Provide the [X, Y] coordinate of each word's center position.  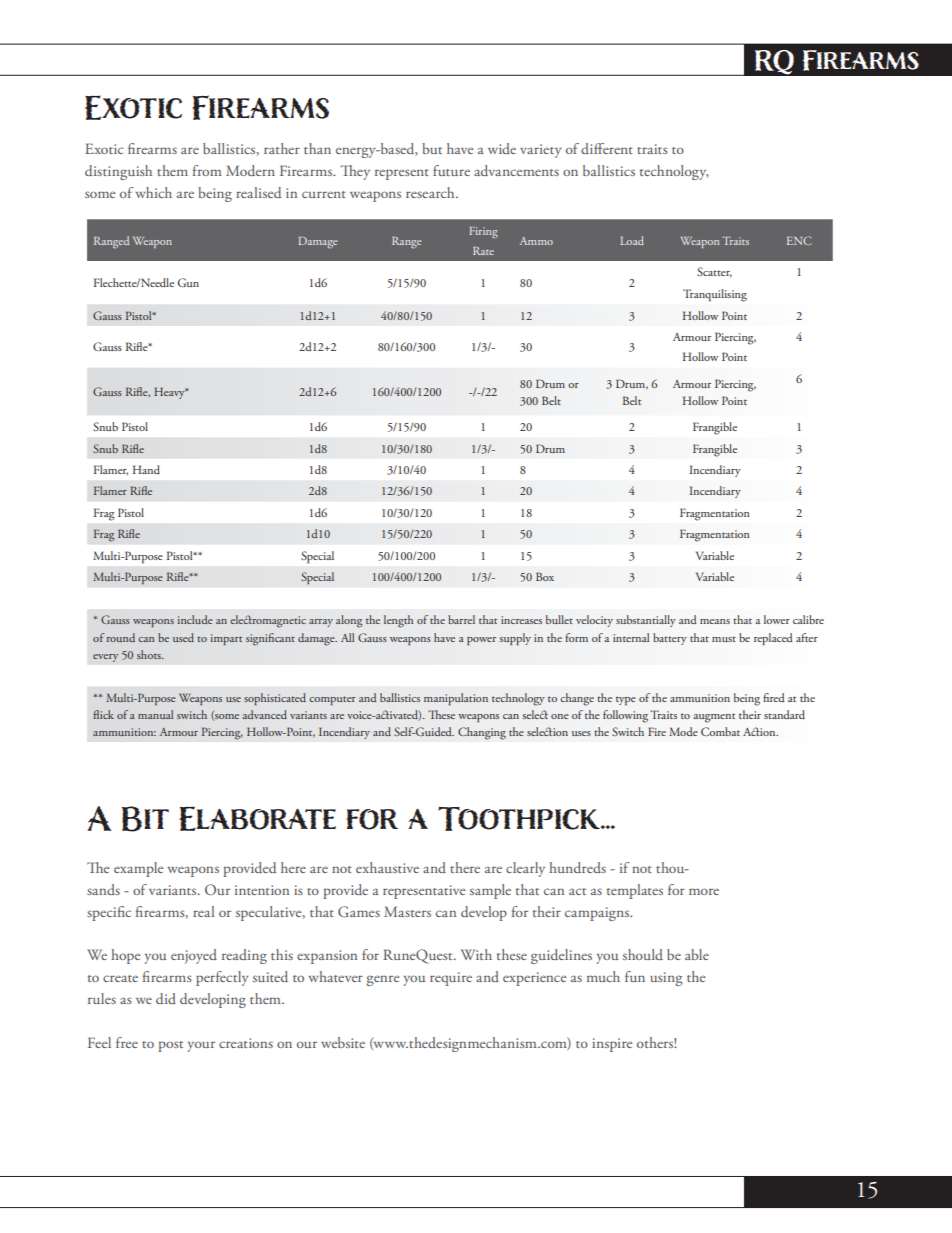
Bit [145, 819]
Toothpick [520, 818]
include [195, 619]
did [166, 998]
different [607, 148]
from [207, 170]
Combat [720, 731]
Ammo [536, 241]
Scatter [714, 272]
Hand [146, 469]
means [715, 621]
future [451, 170]
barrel [461, 619]
